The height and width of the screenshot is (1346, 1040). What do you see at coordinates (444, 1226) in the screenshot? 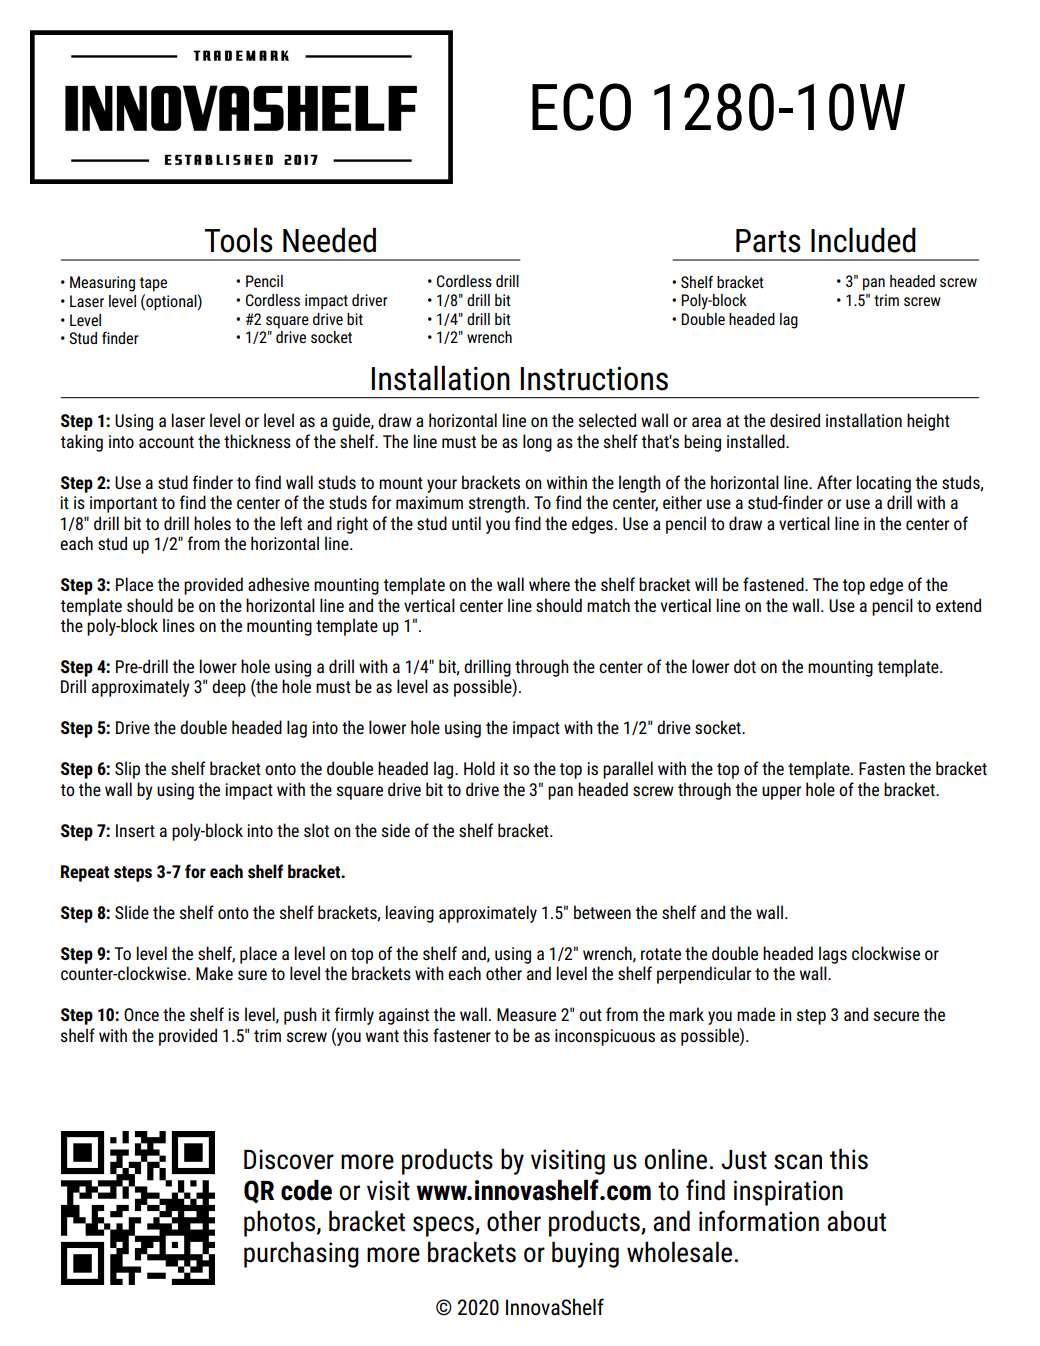
I see `specs` at bounding box center [444, 1226].
